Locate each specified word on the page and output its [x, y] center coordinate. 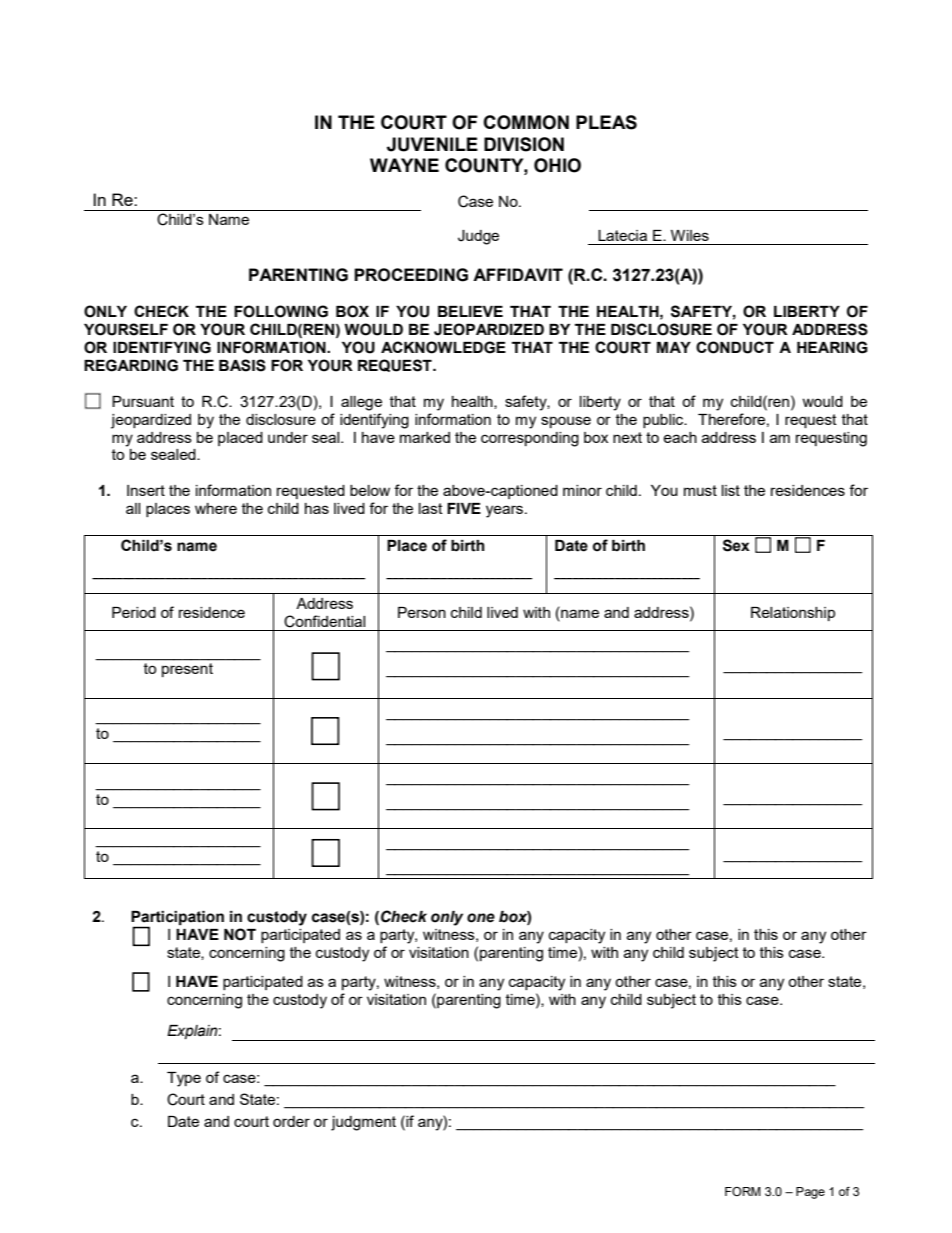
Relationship [793, 614]
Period [134, 612]
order [291, 1121]
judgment [363, 1123]
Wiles [690, 235]
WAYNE [404, 165]
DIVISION [524, 144]
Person [422, 612]
